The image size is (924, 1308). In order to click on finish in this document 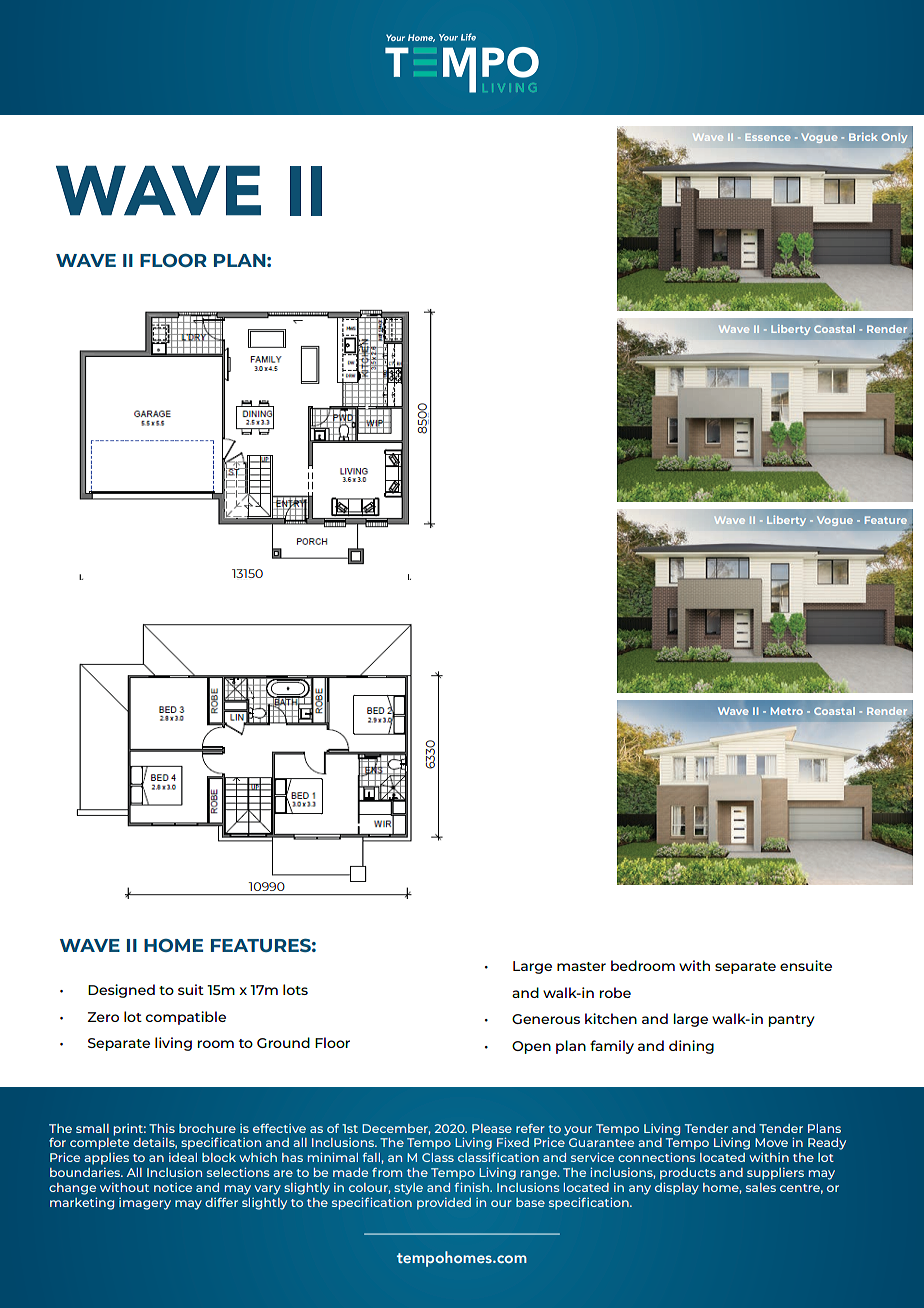, I will do `click(473, 1187)`.
